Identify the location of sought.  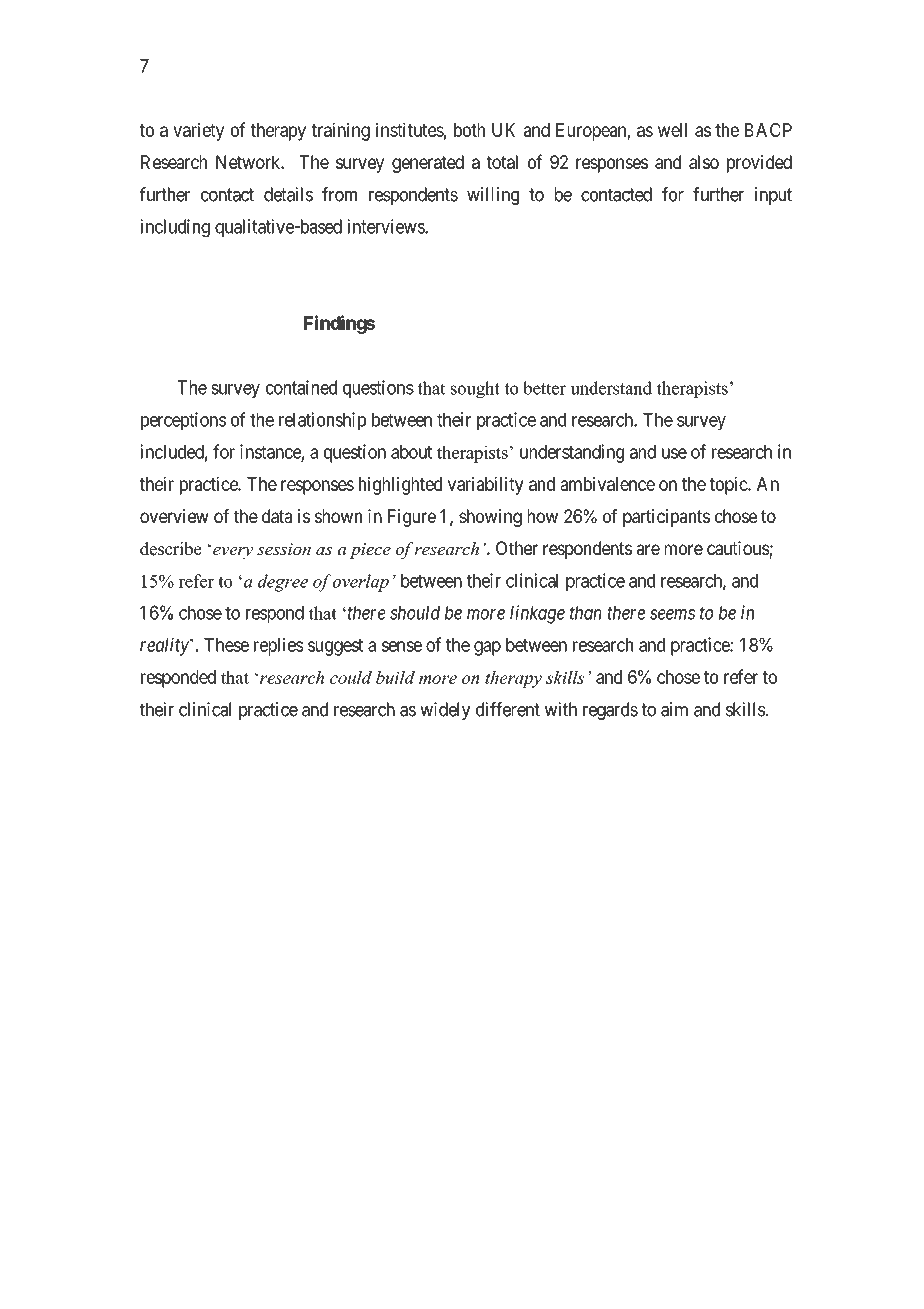
(475, 390).
